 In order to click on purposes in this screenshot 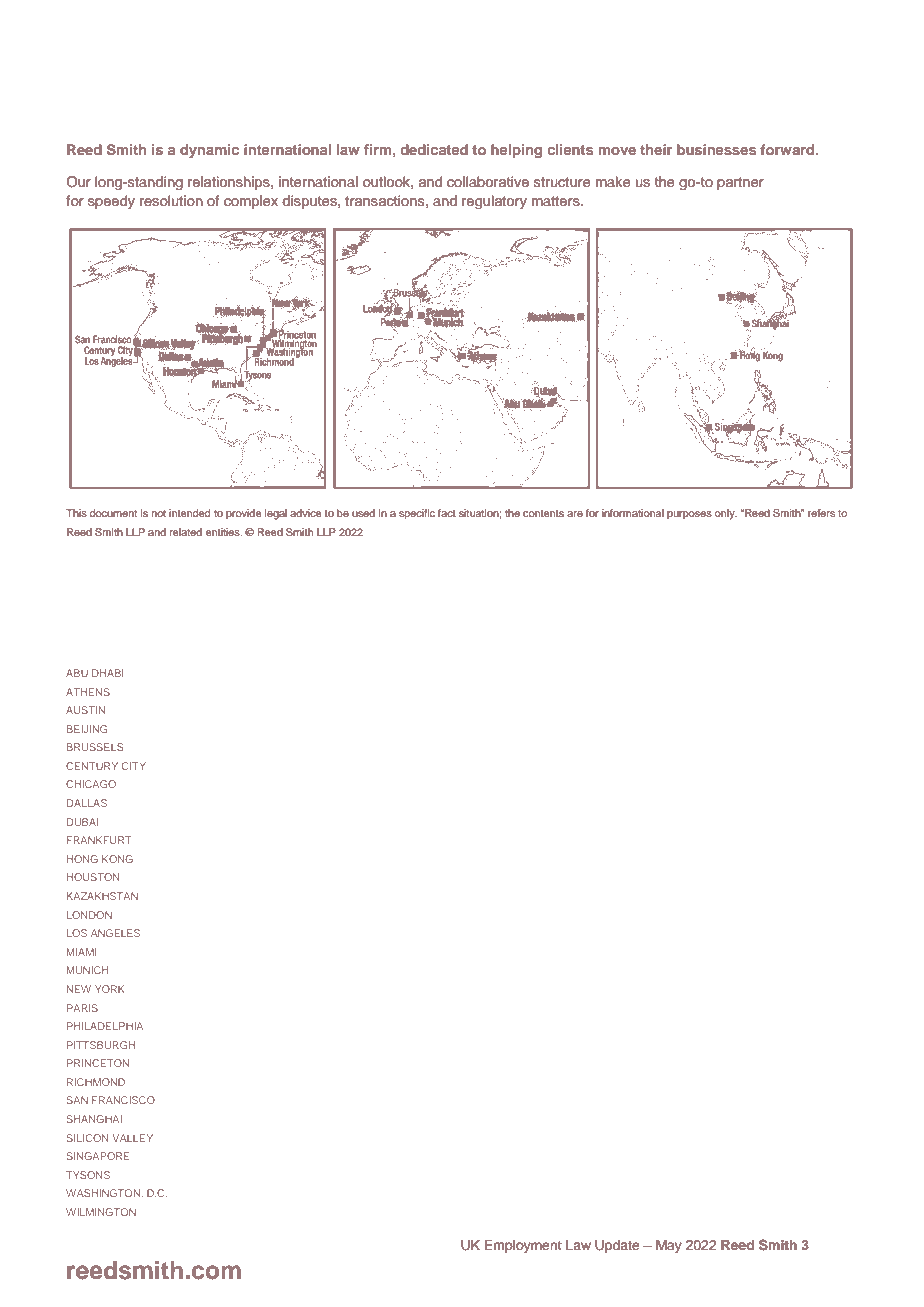, I will do `click(689, 515)`.
